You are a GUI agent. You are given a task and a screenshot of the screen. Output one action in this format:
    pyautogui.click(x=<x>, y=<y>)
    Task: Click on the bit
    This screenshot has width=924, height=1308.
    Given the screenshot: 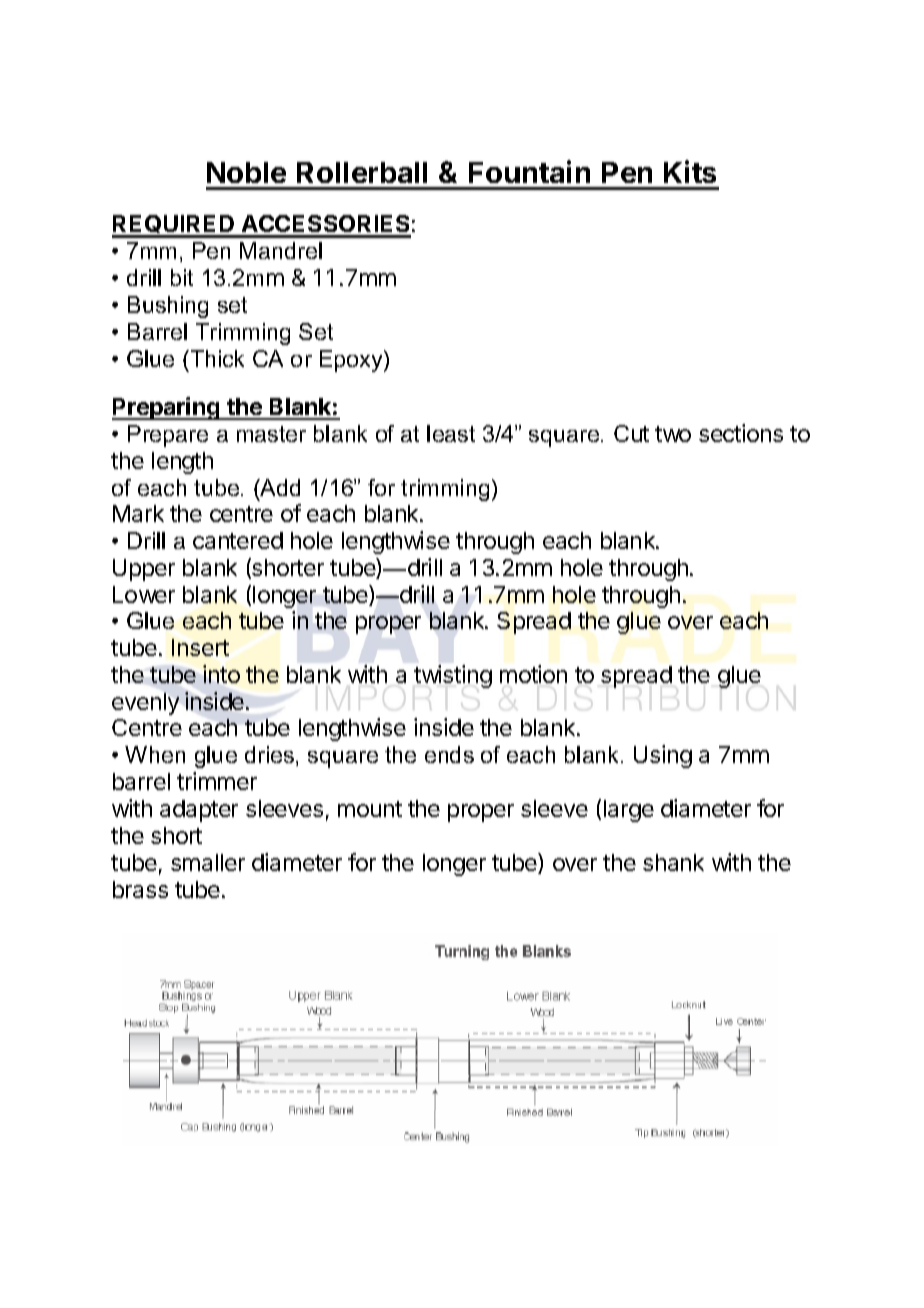 What is the action you would take?
    pyautogui.click(x=182, y=277)
